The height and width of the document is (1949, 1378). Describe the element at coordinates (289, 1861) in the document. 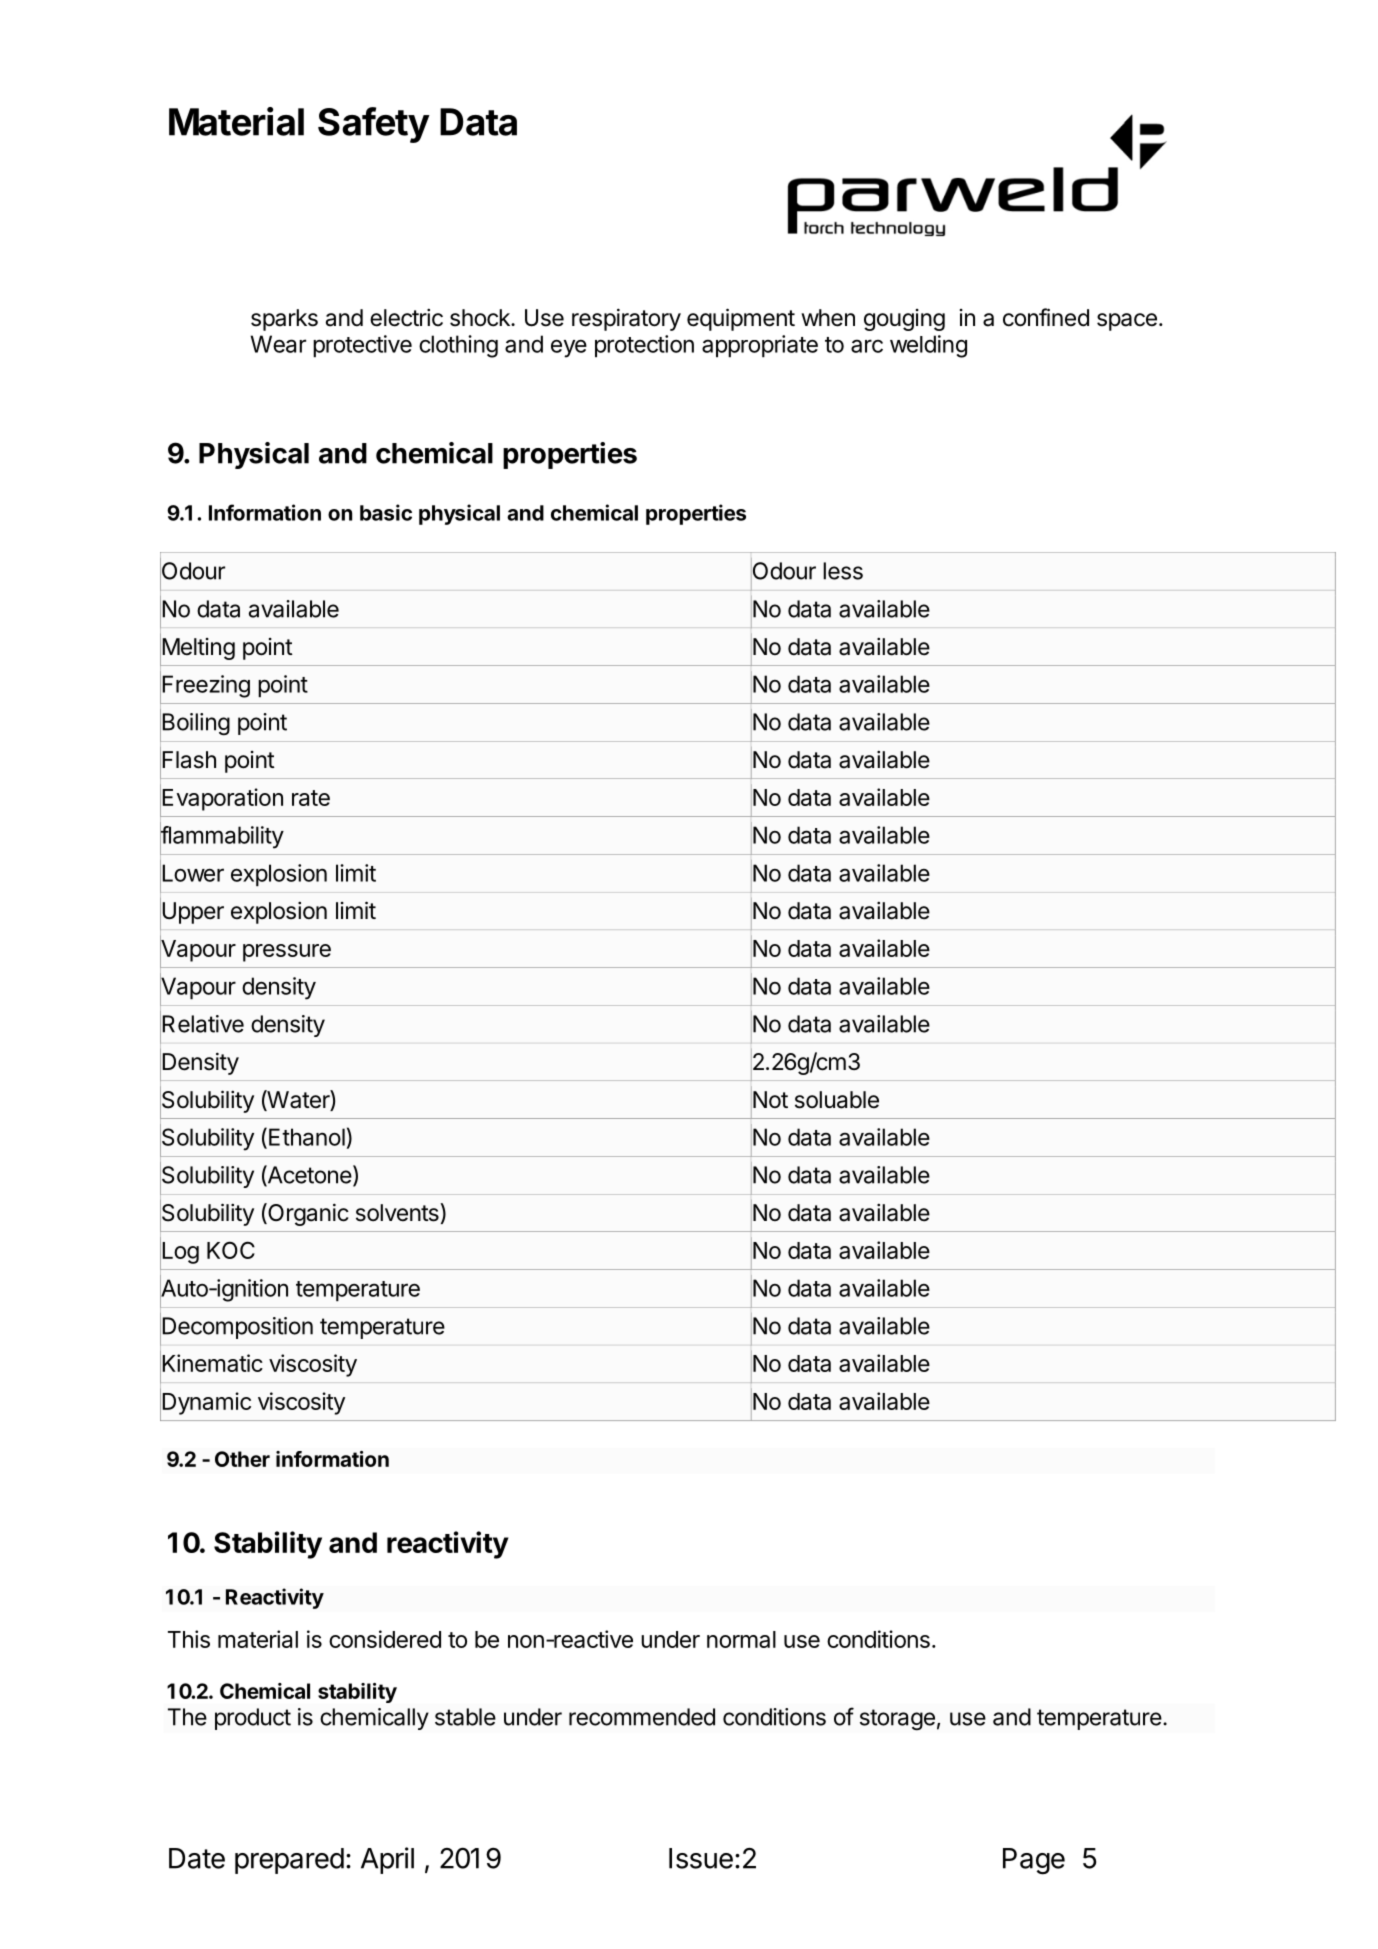

I see `prepared` at that location.
